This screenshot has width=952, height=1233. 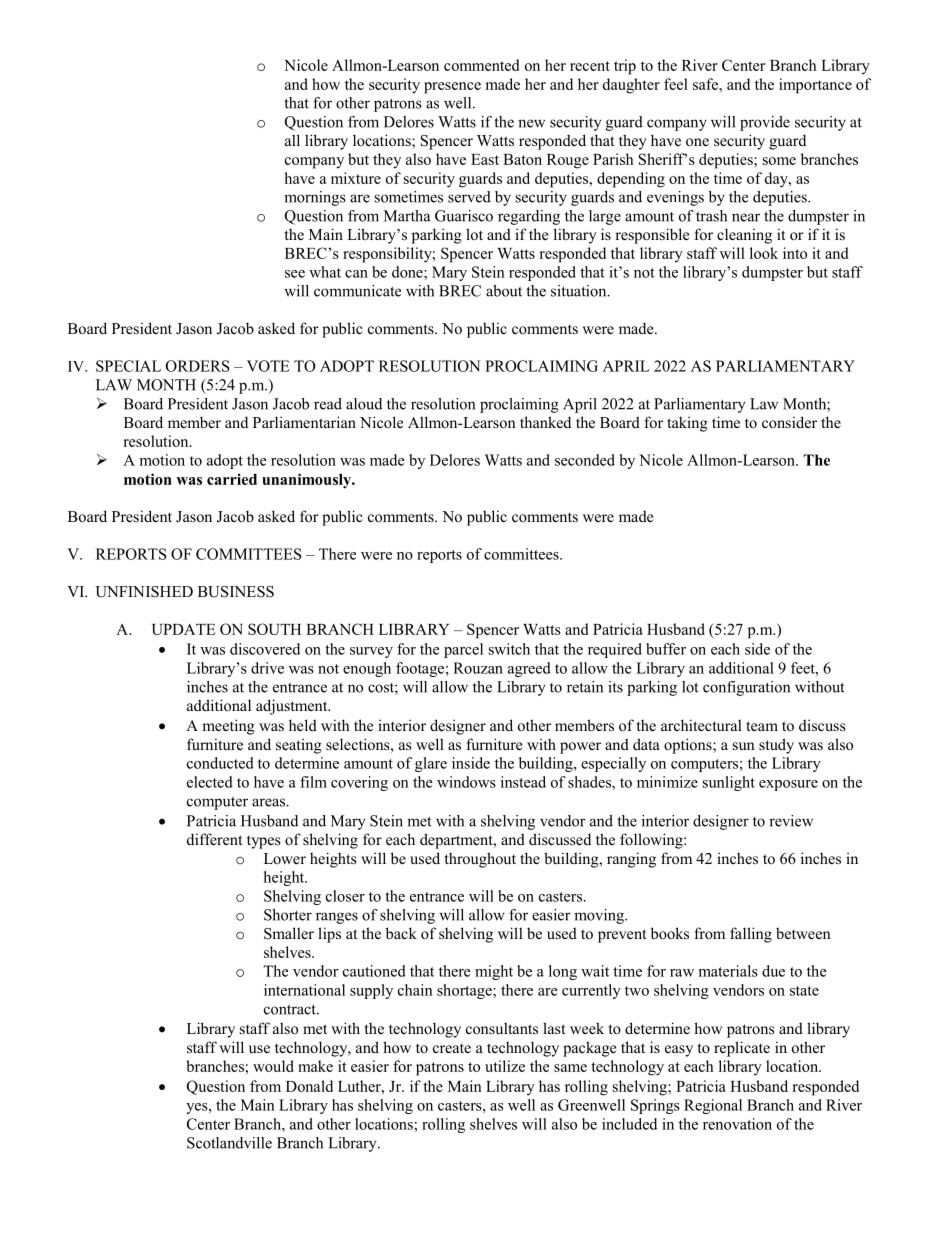 I want to click on mornings, so click(x=315, y=198).
